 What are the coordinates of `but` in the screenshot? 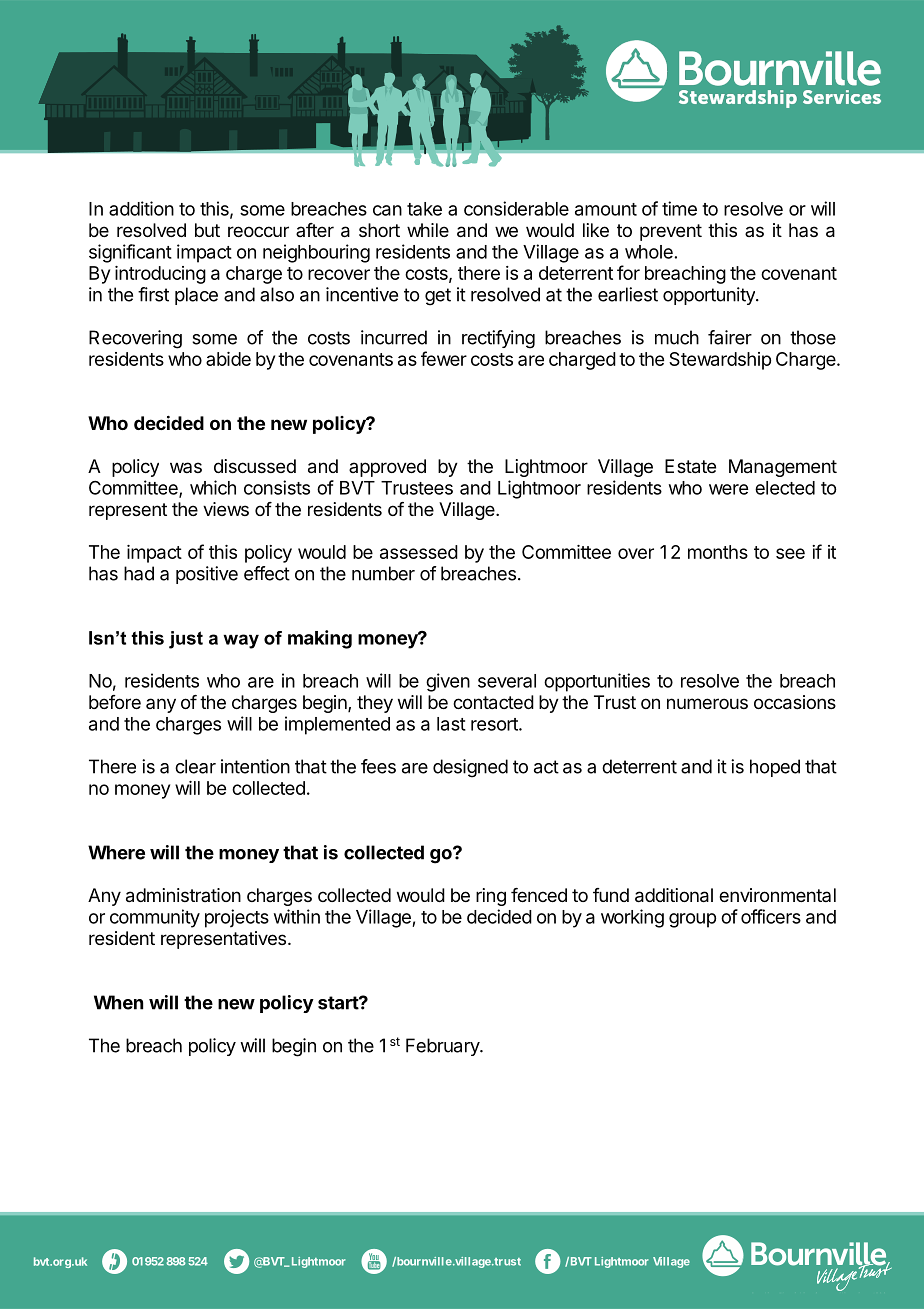 It's located at (207, 230).
